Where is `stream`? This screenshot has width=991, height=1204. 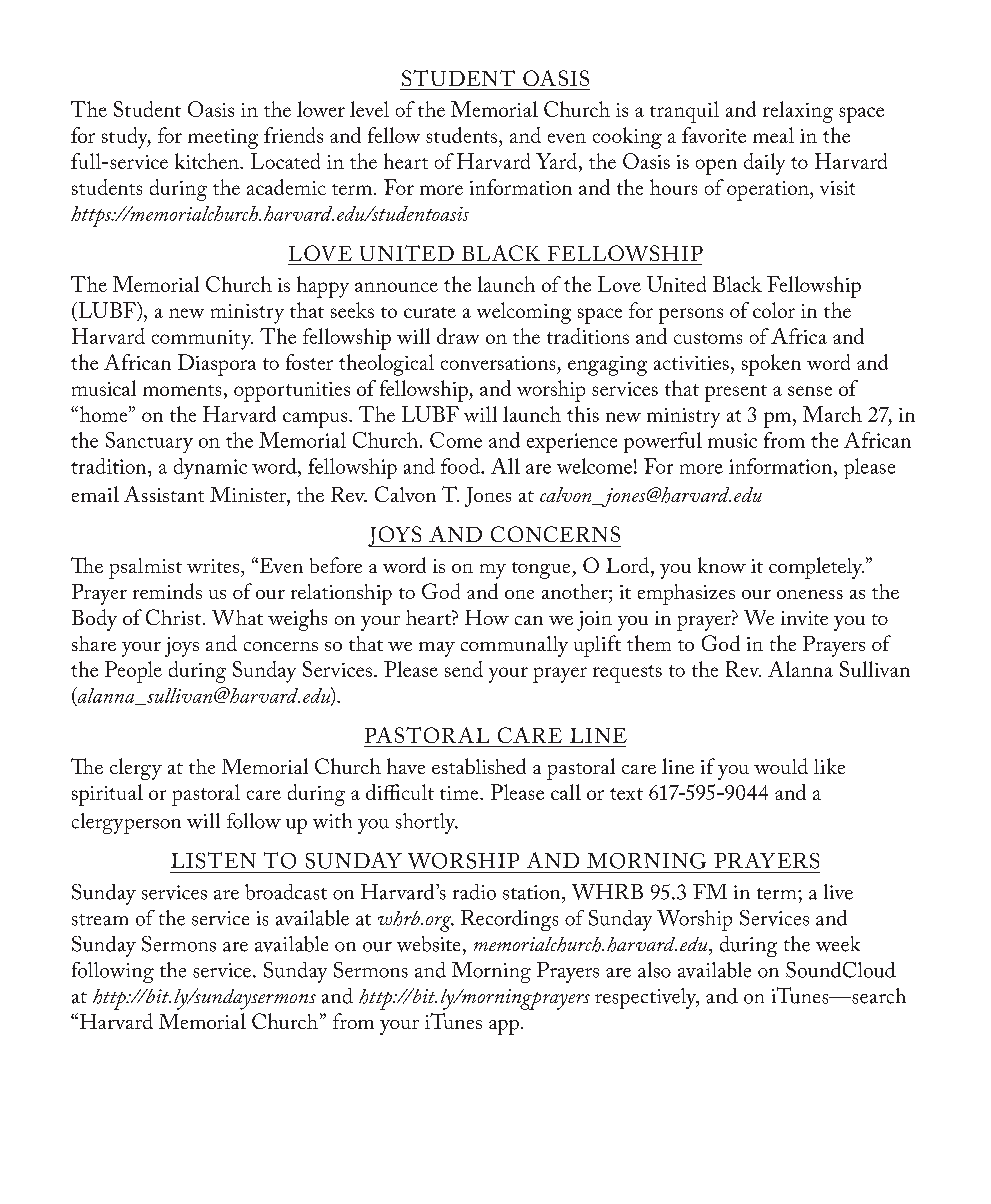
stream is located at coordinates (100, 920).
